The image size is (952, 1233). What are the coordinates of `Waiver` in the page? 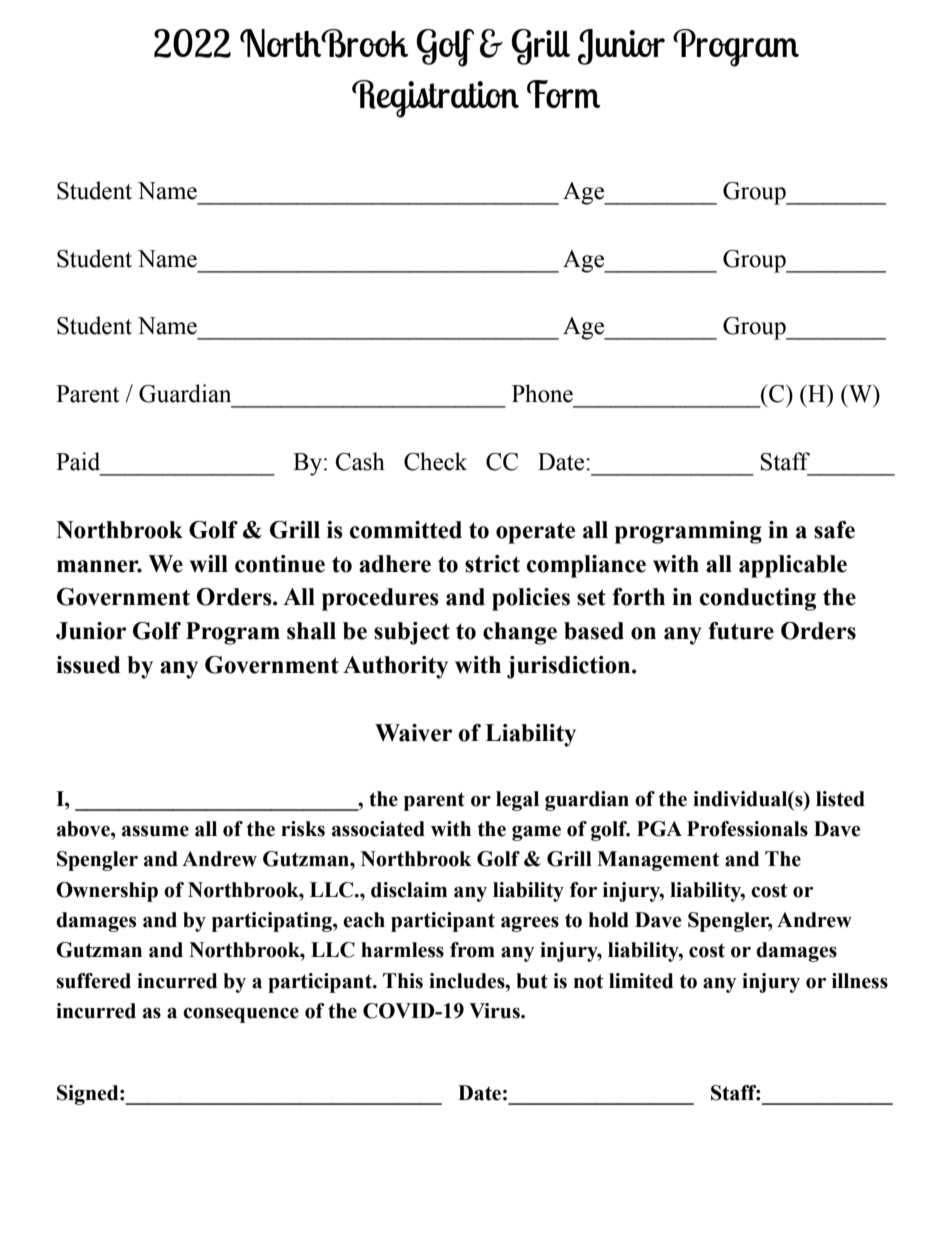 It's located at (413, 733).
